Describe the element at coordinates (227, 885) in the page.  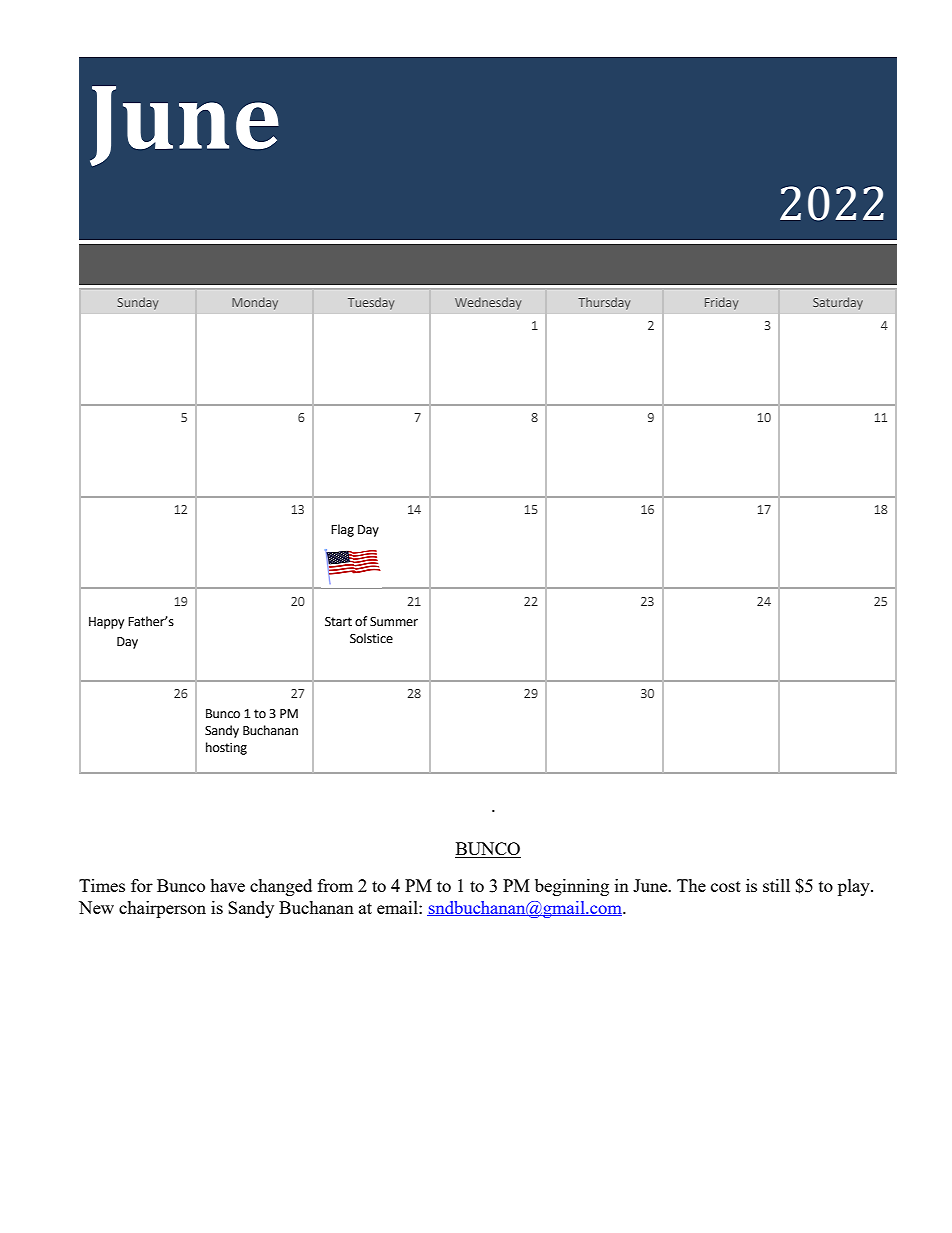
I see `have` at that location.
